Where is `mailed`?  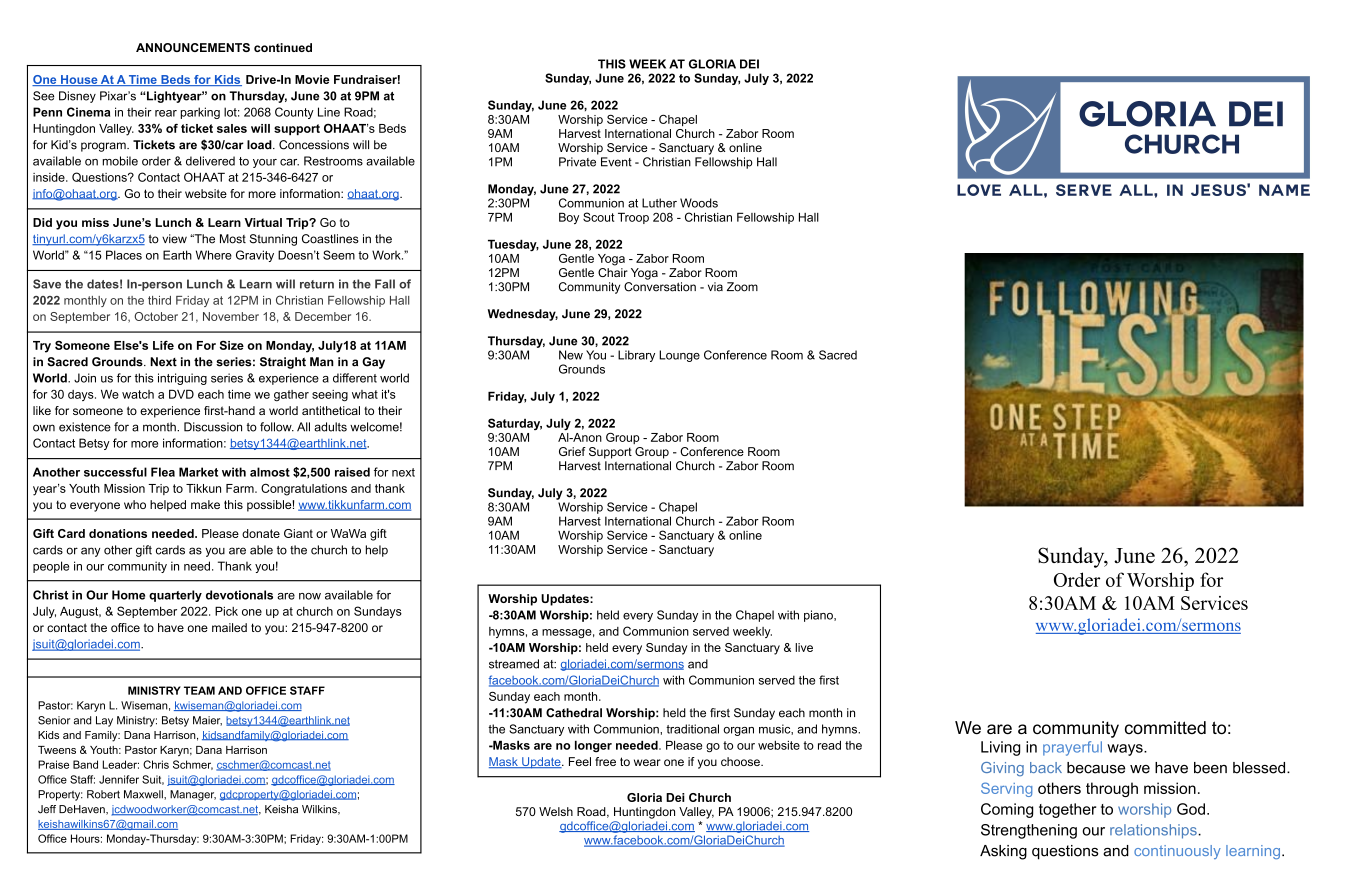
mailed is located at coordinates (229, 627).
